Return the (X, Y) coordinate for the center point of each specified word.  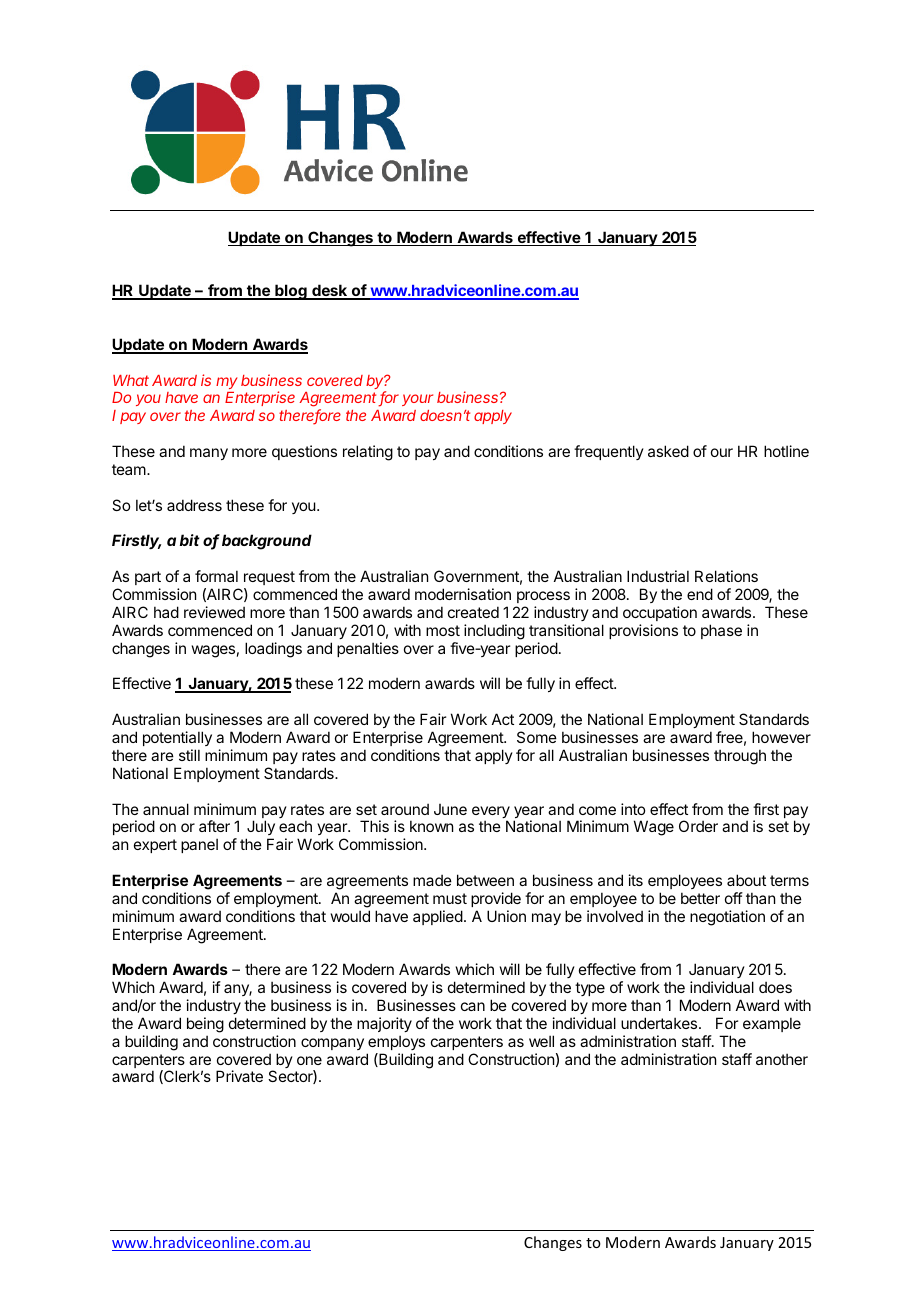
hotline (786, 451)
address (194, 505)
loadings (273, 650)
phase (721, 631)
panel (199, 845)
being (205, 1025)
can (473, 1006)
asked (668, 451)
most (443, 630)
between (485, 880)
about (746, 880)
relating (368, 453)
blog (291, 292)
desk (330, 291)
